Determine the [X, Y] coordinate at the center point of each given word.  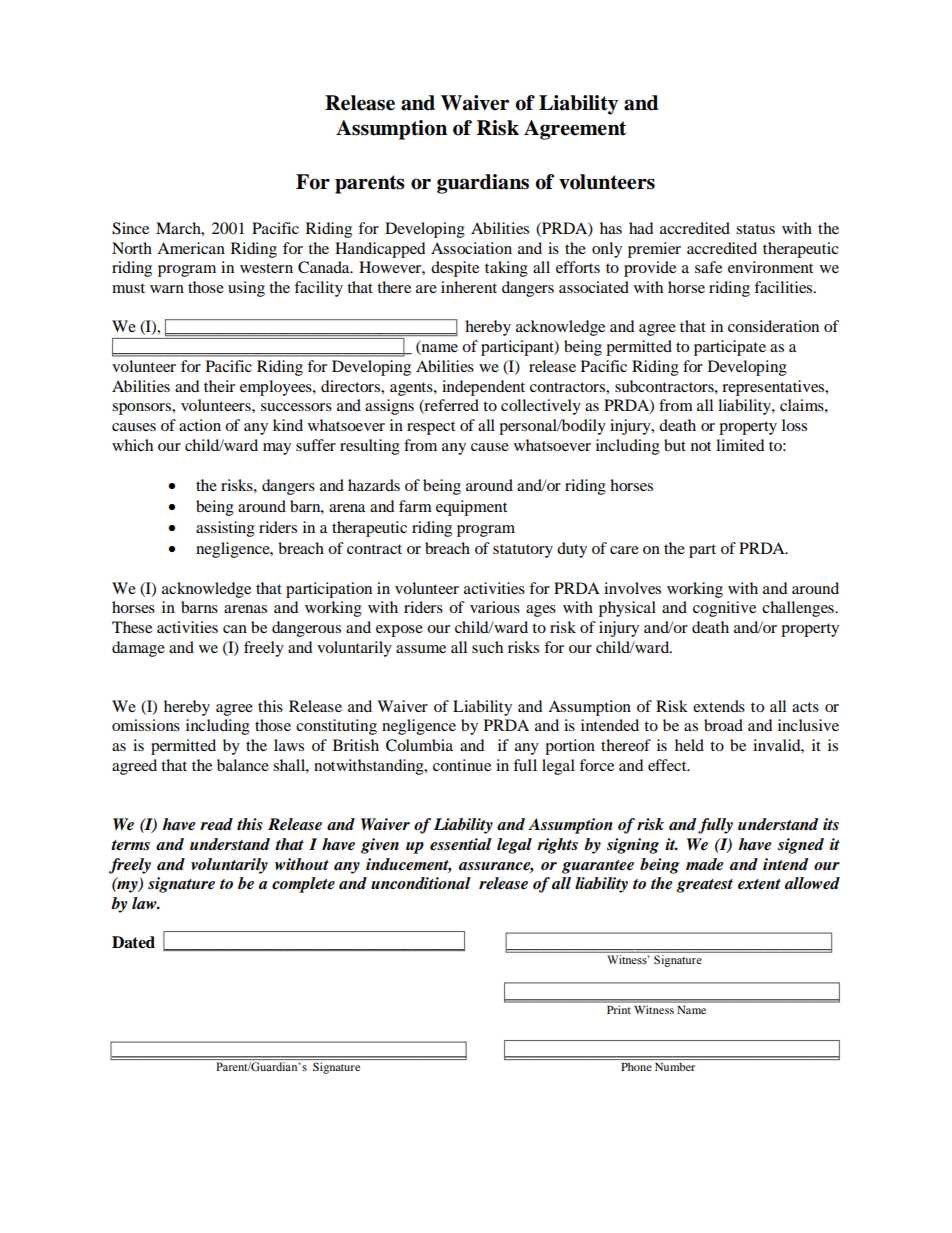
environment [770, 267]
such [487, 647]
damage [138, 649]
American [191, 248]
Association [471, 248]
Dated [133, 942]
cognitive [724, 609]
